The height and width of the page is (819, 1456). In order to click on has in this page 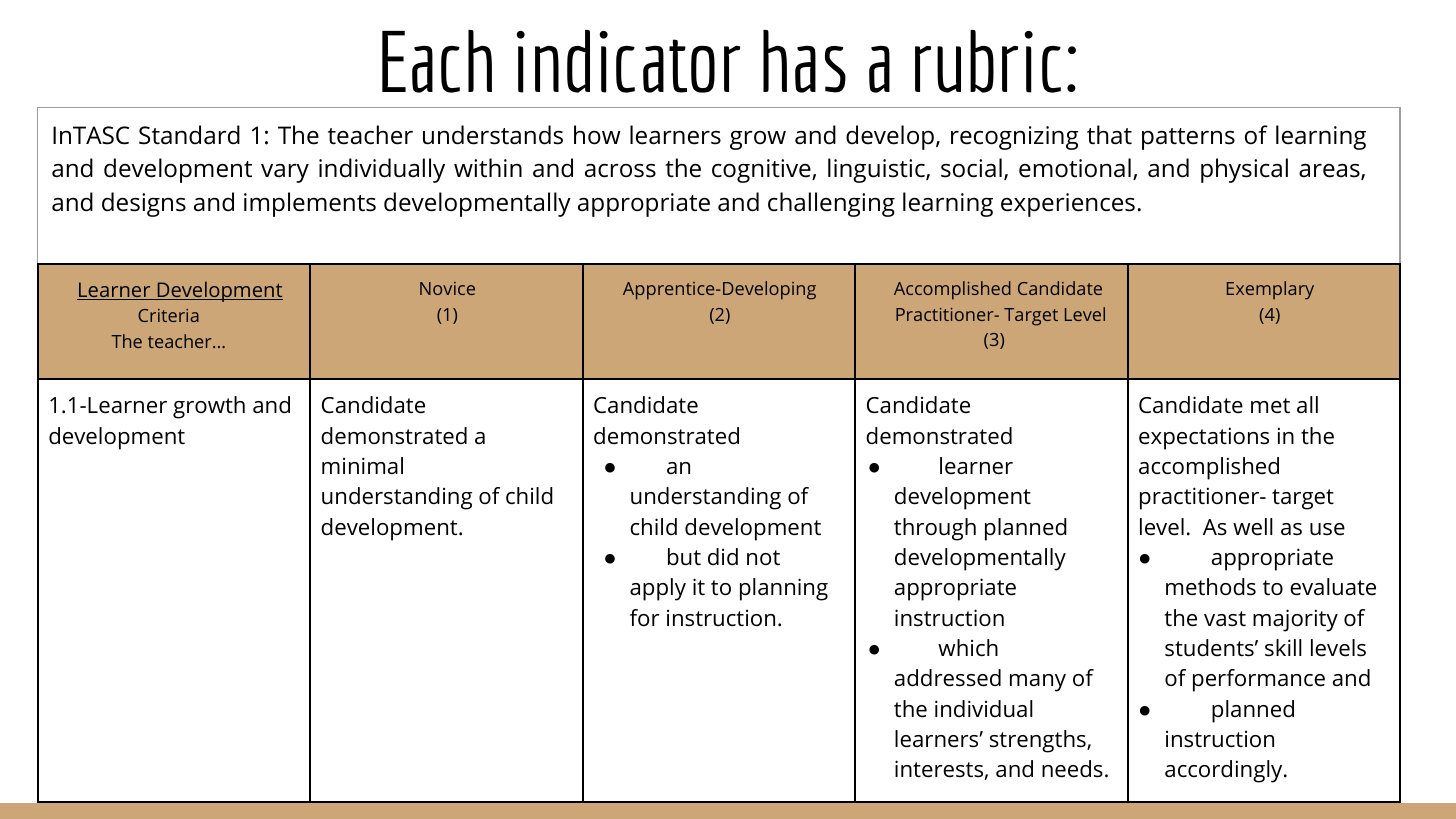, I will do `click(804, 61)`.
